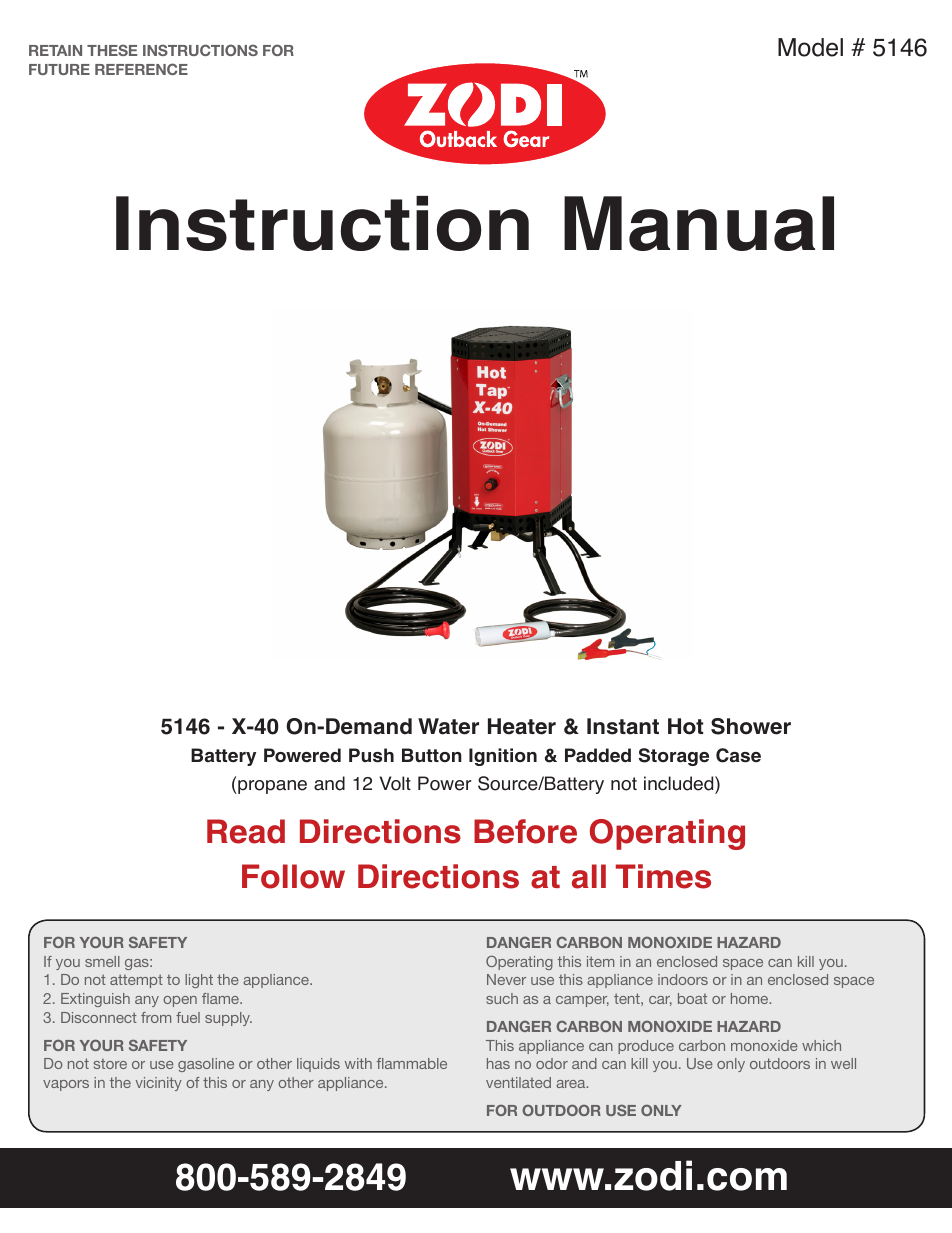  What do you see at coordinates (448, 726) in the screenshot?
I see `Water` at bounding box center [448, 726].
